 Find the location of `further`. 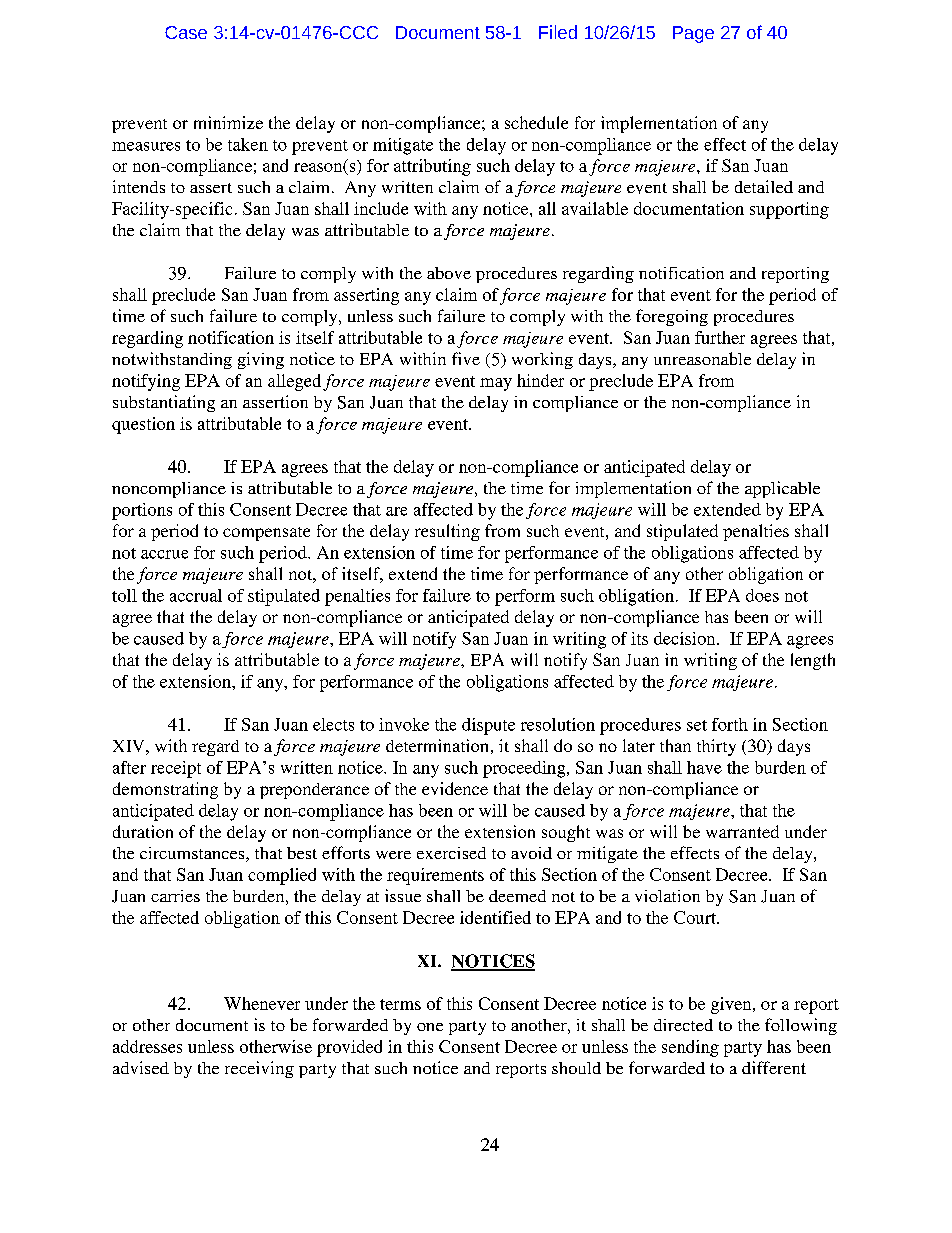

further is located at coordinates (720, 337).
